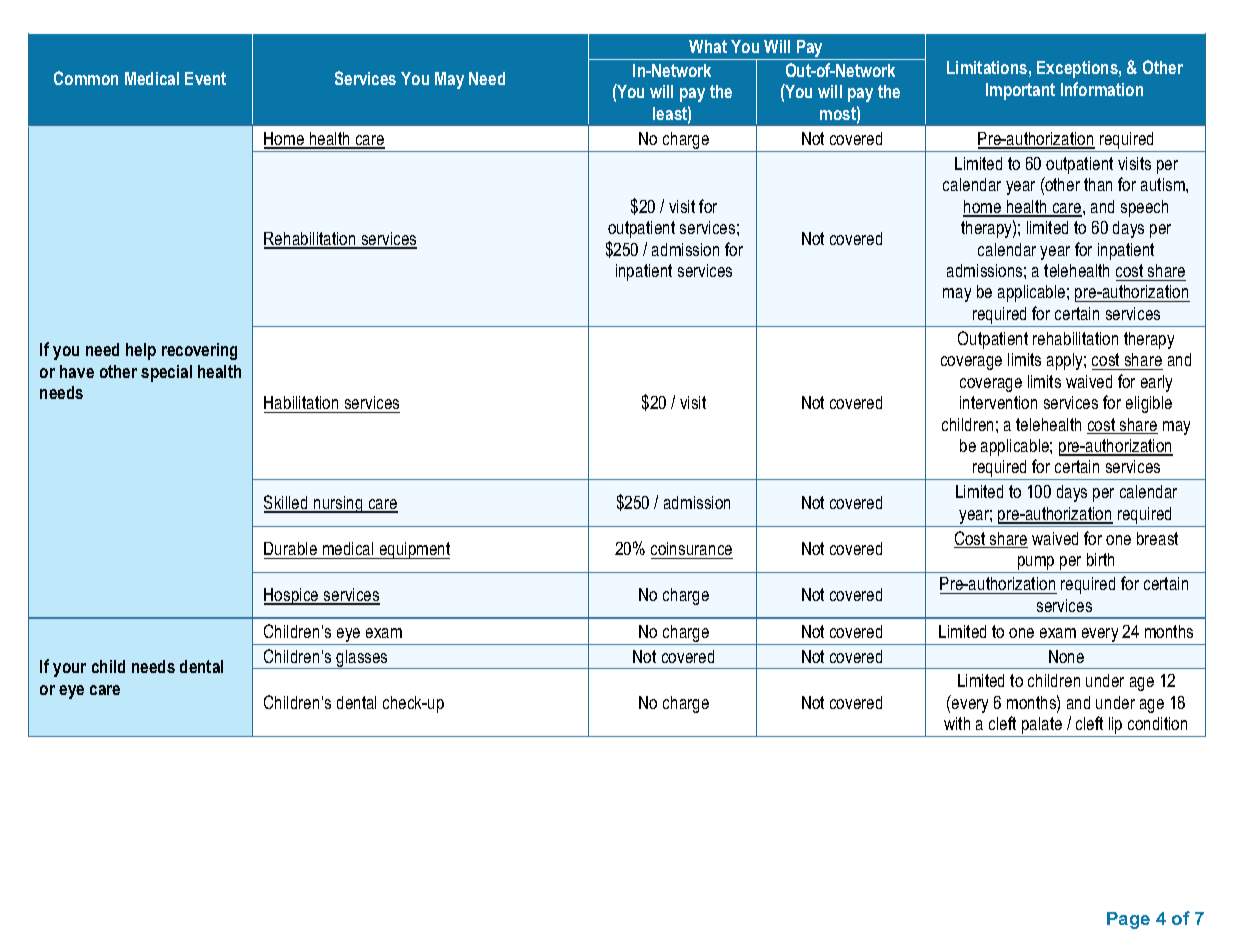 Image resolution: width=1233 pixels, height=952 pixels. I want to click on Skilled, so click(287, 503).
